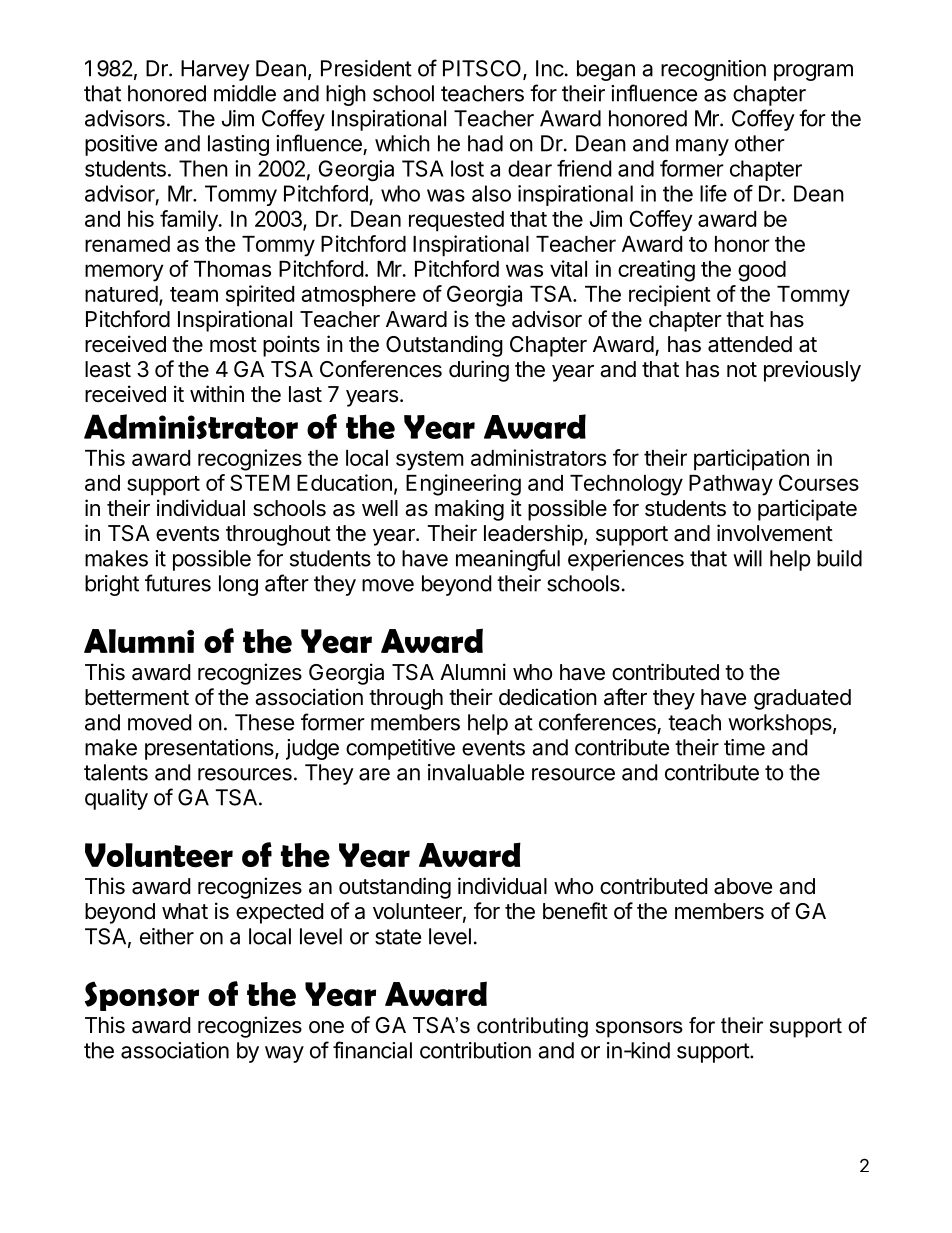 The width and height of the document is (952, 1233). I want to click on Harvey, so click(215, 70).
